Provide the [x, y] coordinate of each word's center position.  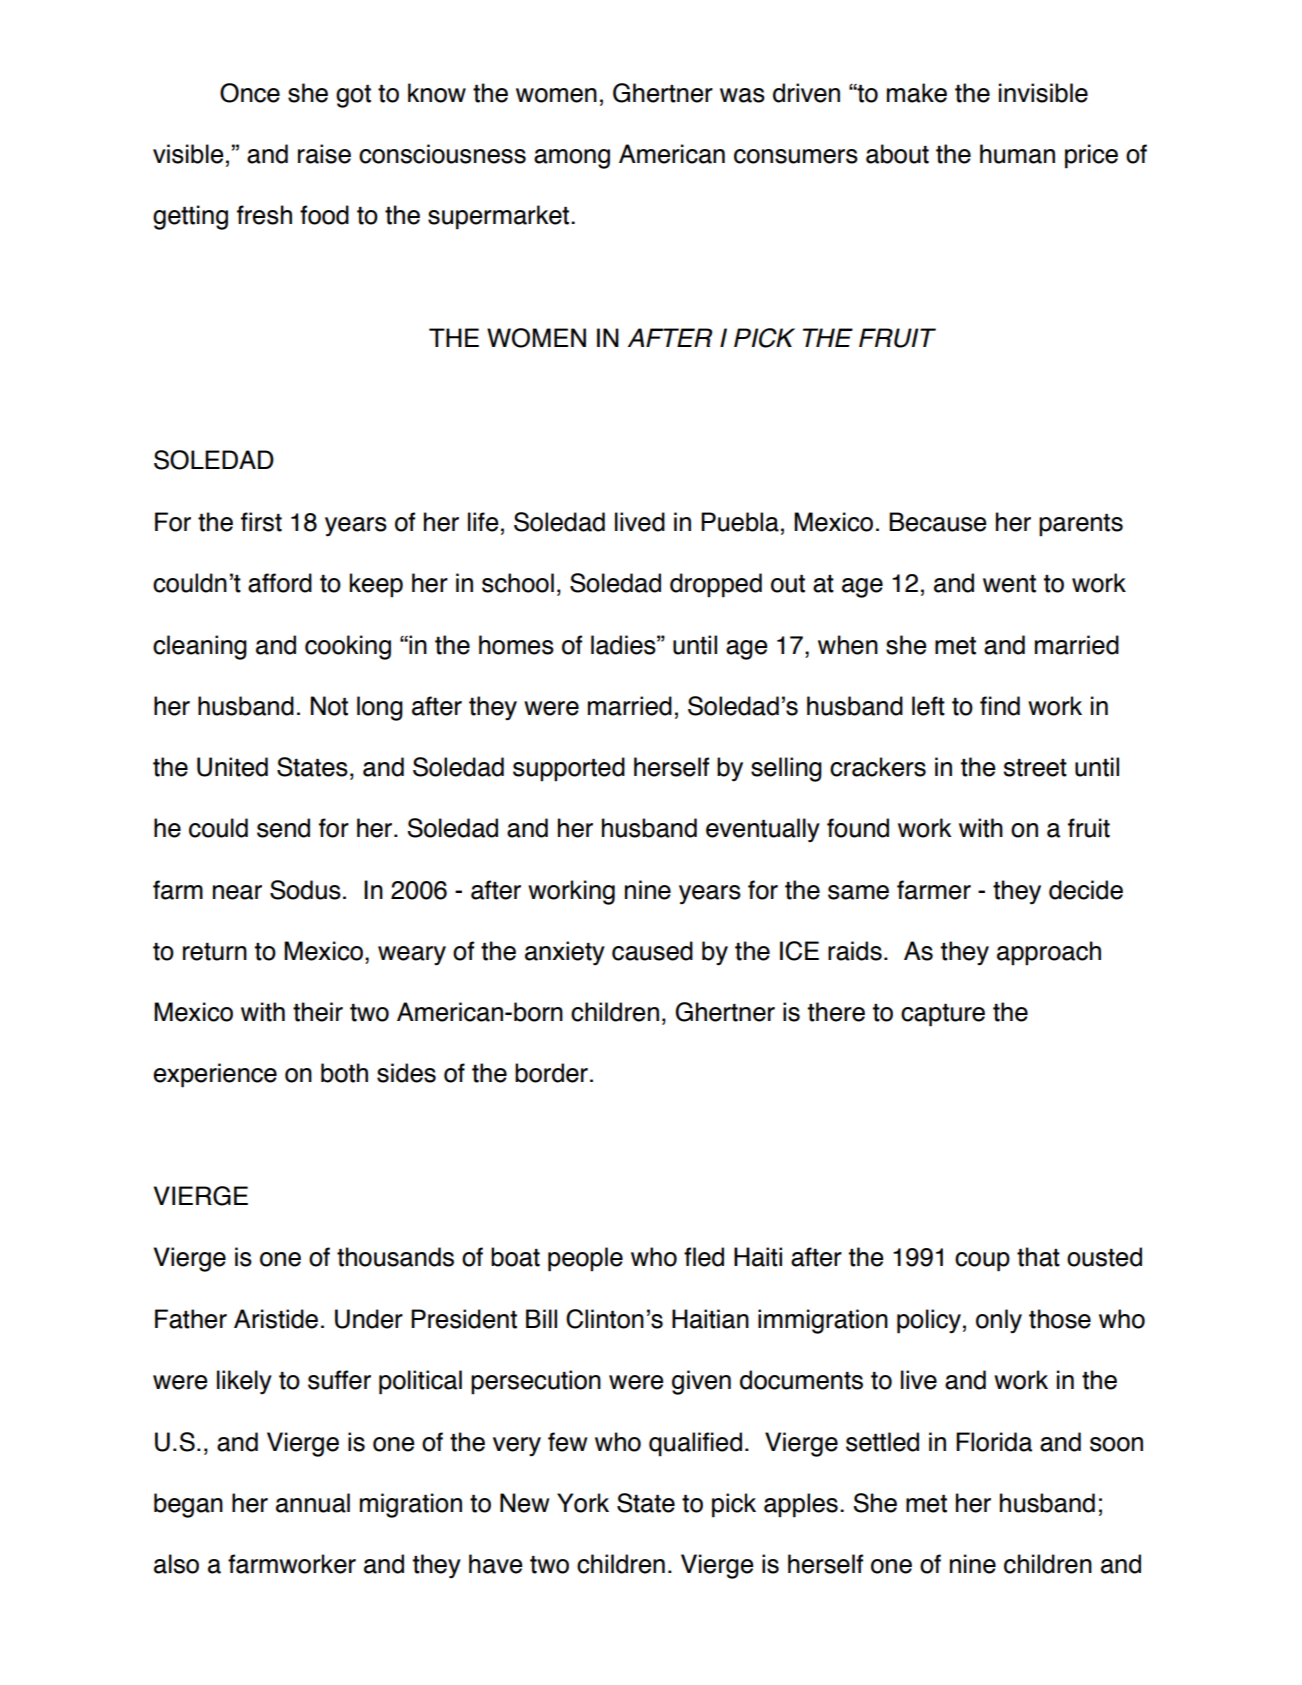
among [572, 159]
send [283, 828]
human [1017, 154]
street [1035, 768]
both [344, 1073]
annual [313, 1503]
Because [938, 522]
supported [569, 769]
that [1038, 1257]
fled [704, 1257]
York [583, 1503]
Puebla [740, 522]
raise [324, 154]
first [261, 522]
